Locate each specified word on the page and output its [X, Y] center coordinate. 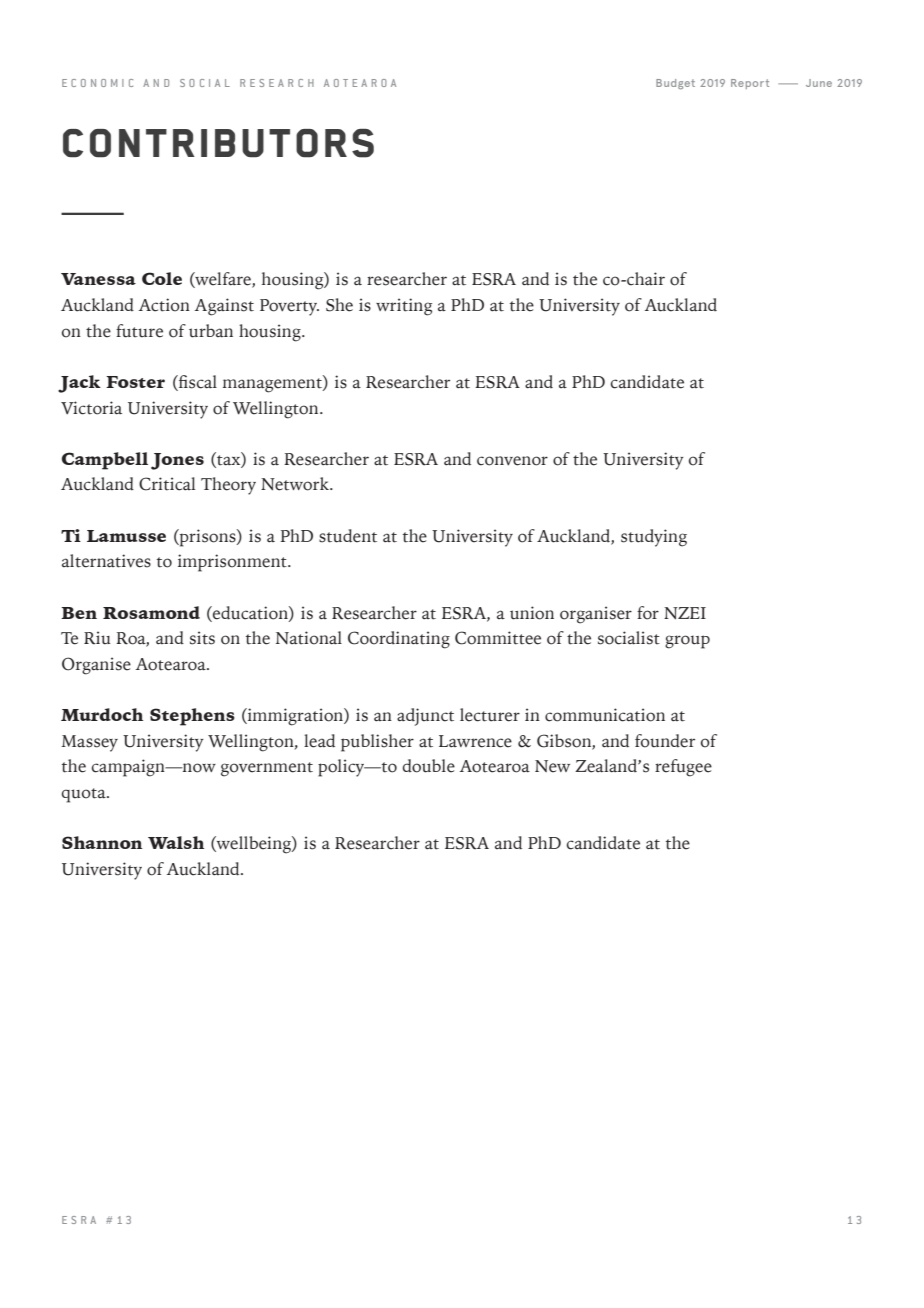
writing [404, 307]
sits [202, 638]
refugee [683, 768]
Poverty [289, 307]
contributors [218, 143]
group [687, 642]
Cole [162, 278]
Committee [498, 638]
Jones [177, 461]
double [429, 766]
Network [296, 484]
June [819, 83]
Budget [675, 84]
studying [654, 538]
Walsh [176, 842]
